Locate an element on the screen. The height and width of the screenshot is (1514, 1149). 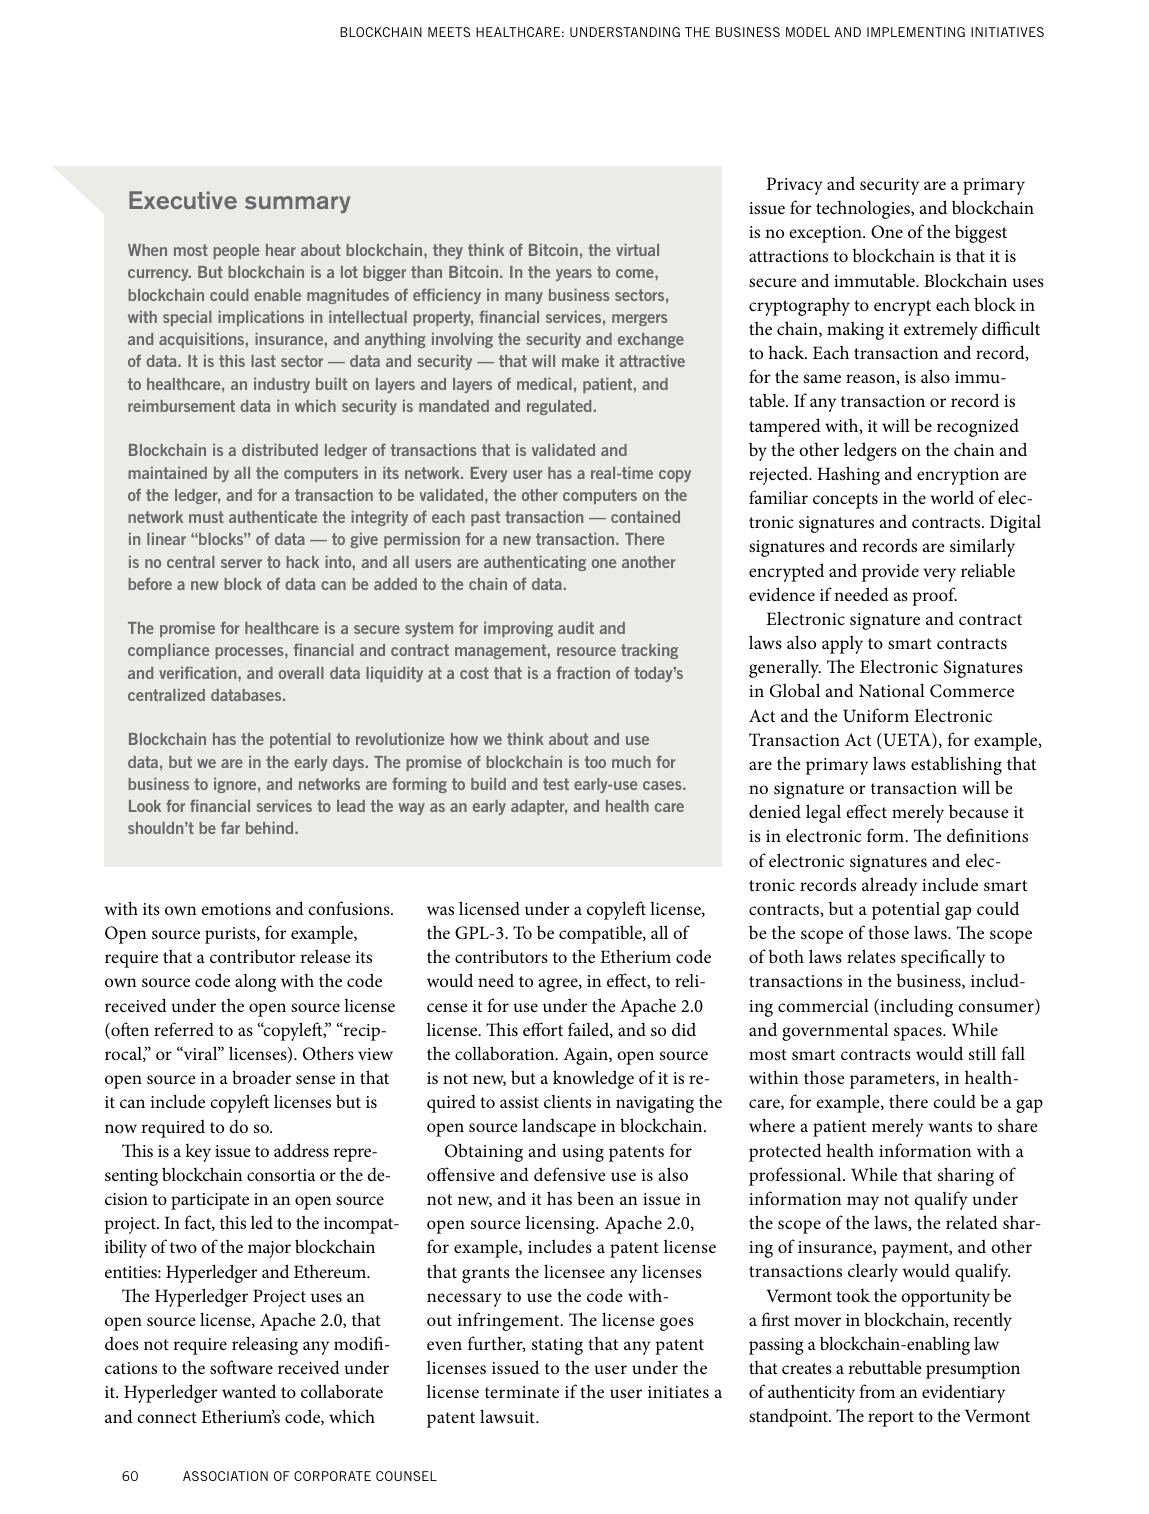
recognized is located at coordinates (978, 427).
